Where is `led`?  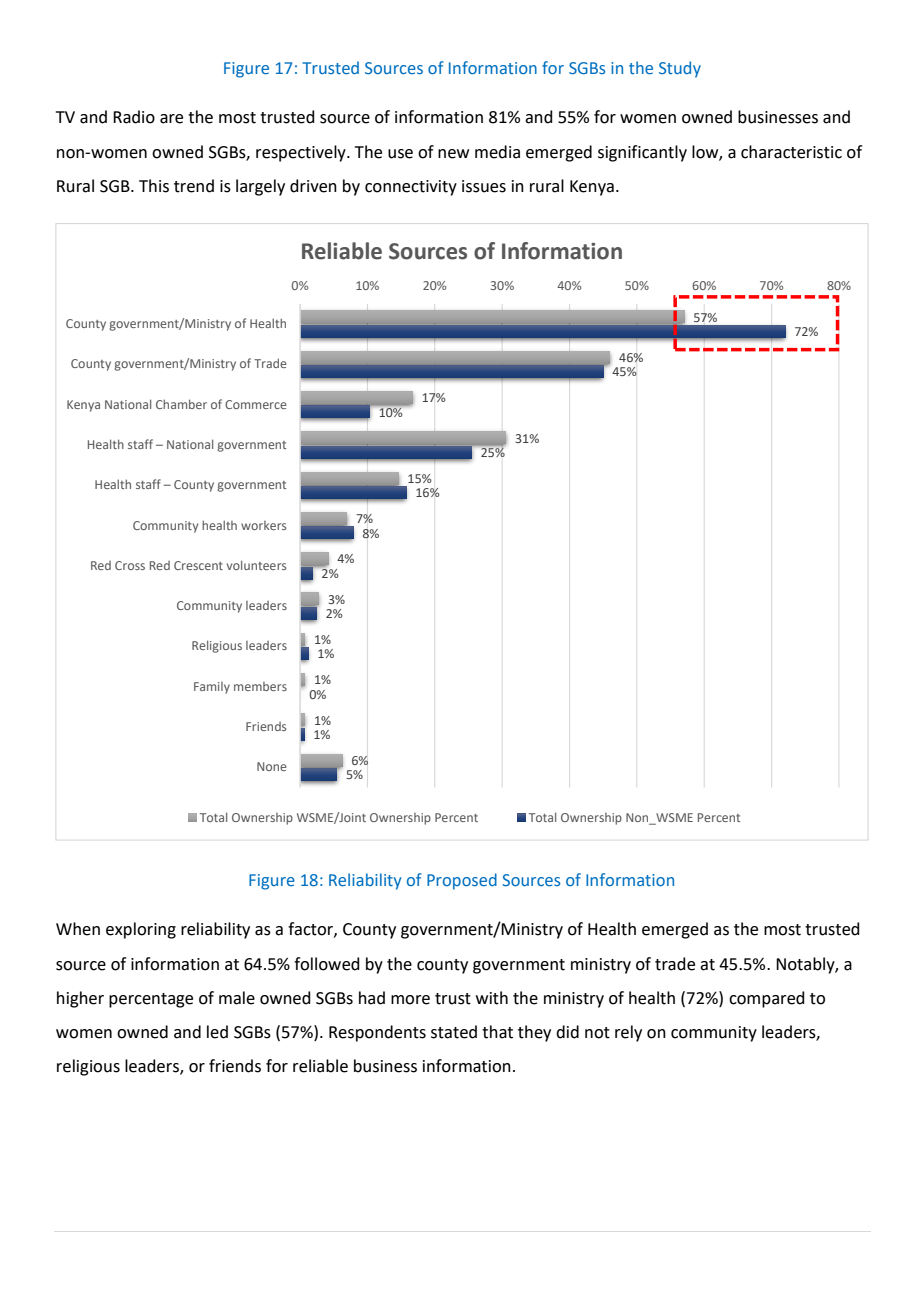 led is located at coordinates (217, 1032).
